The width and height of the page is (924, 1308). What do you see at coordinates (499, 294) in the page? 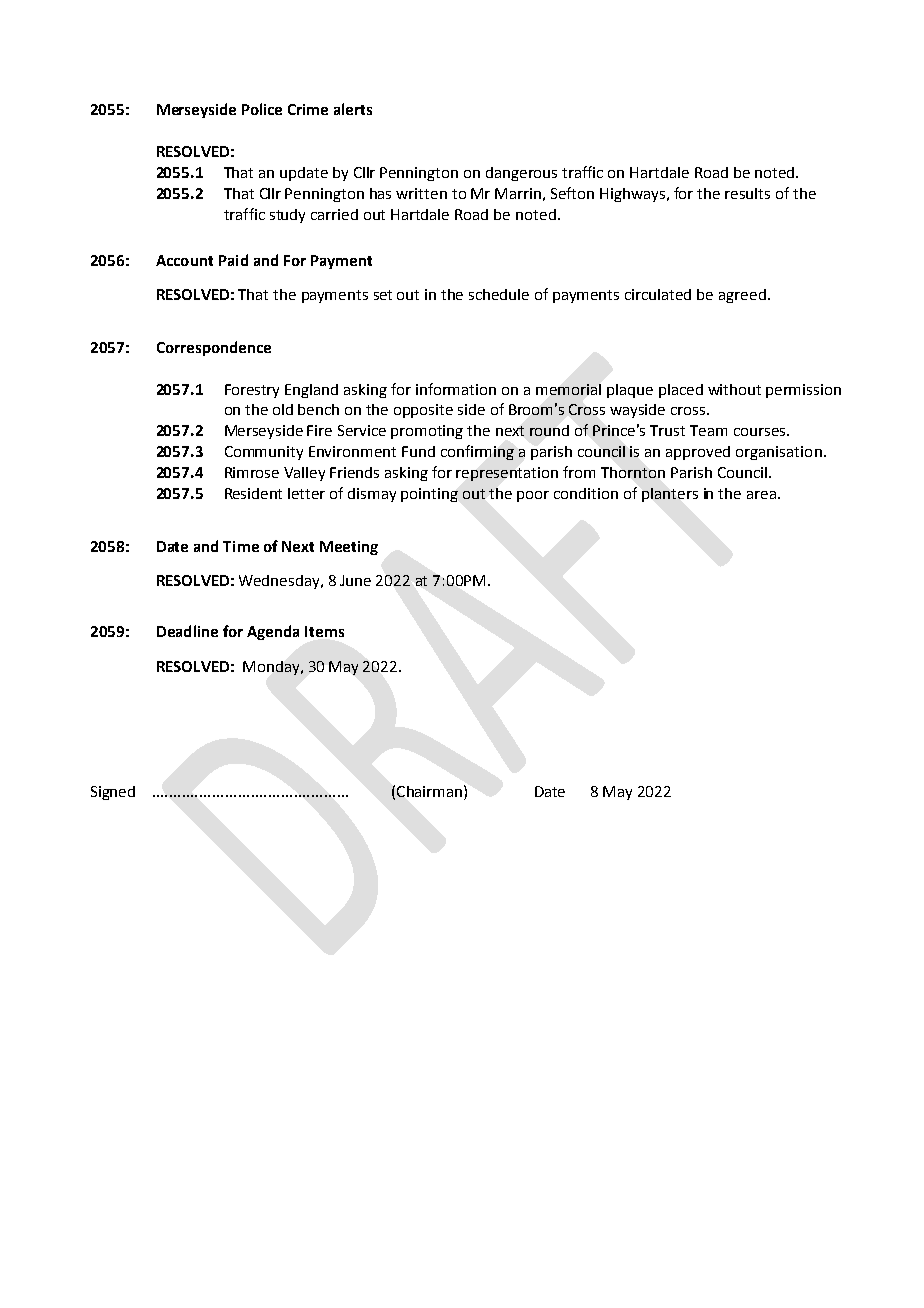
I see `schedule` at bounding box center [499, 294].
